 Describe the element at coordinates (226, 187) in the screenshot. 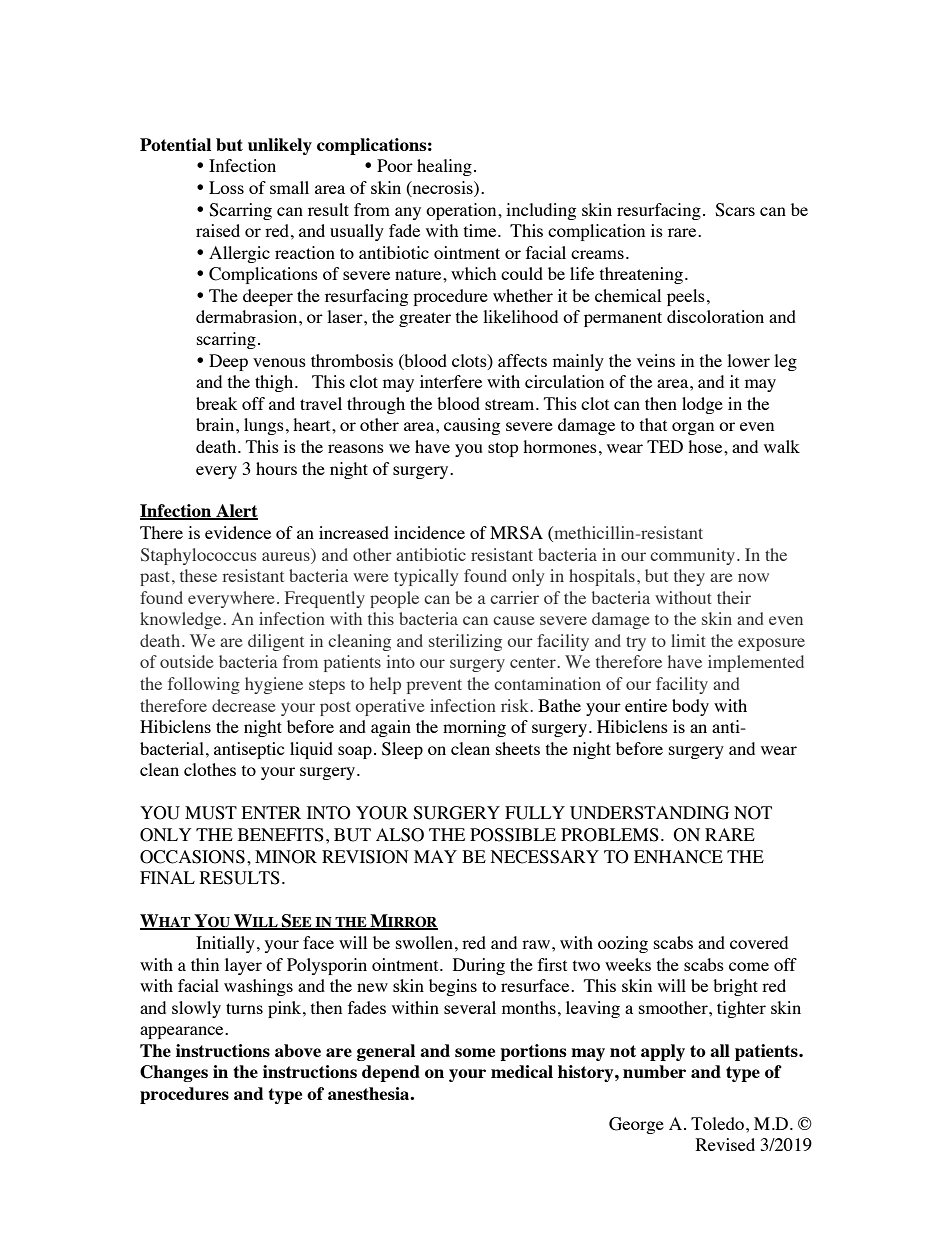

I see `Loss` at that location.
